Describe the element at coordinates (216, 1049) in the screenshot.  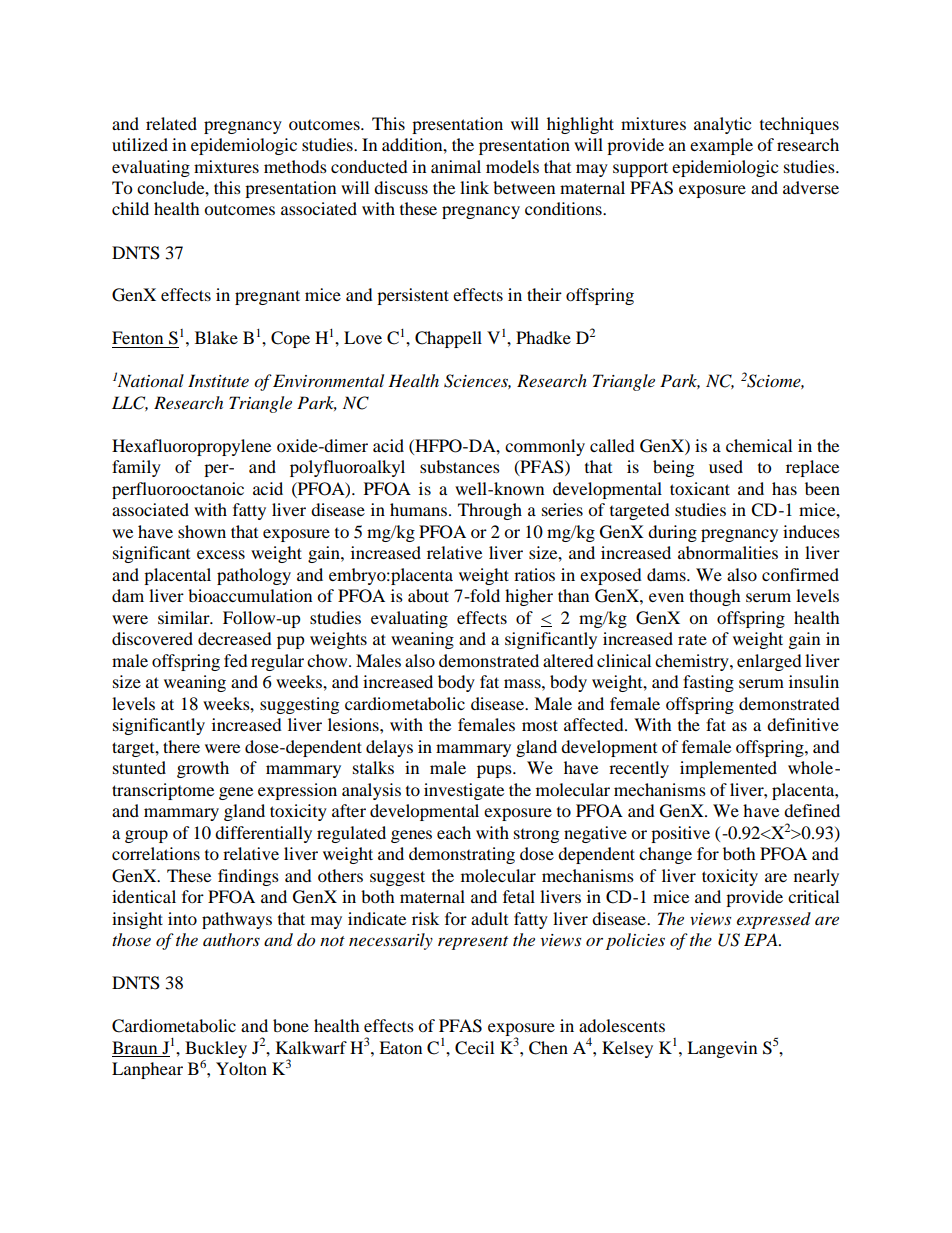
I see `Buckley` at that location.
